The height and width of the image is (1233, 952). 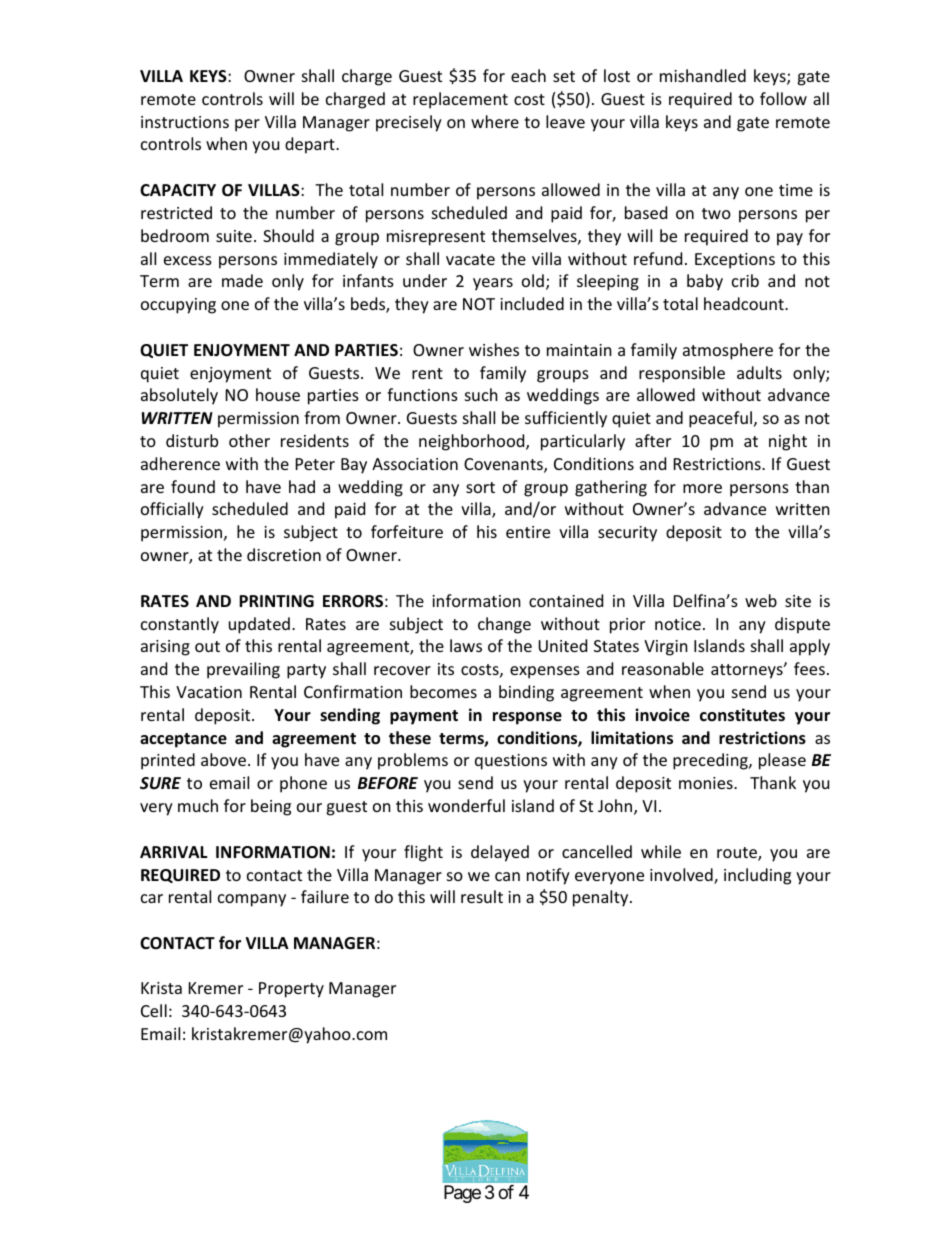 I want to click on mishandled, so click(x=703, y=75).
